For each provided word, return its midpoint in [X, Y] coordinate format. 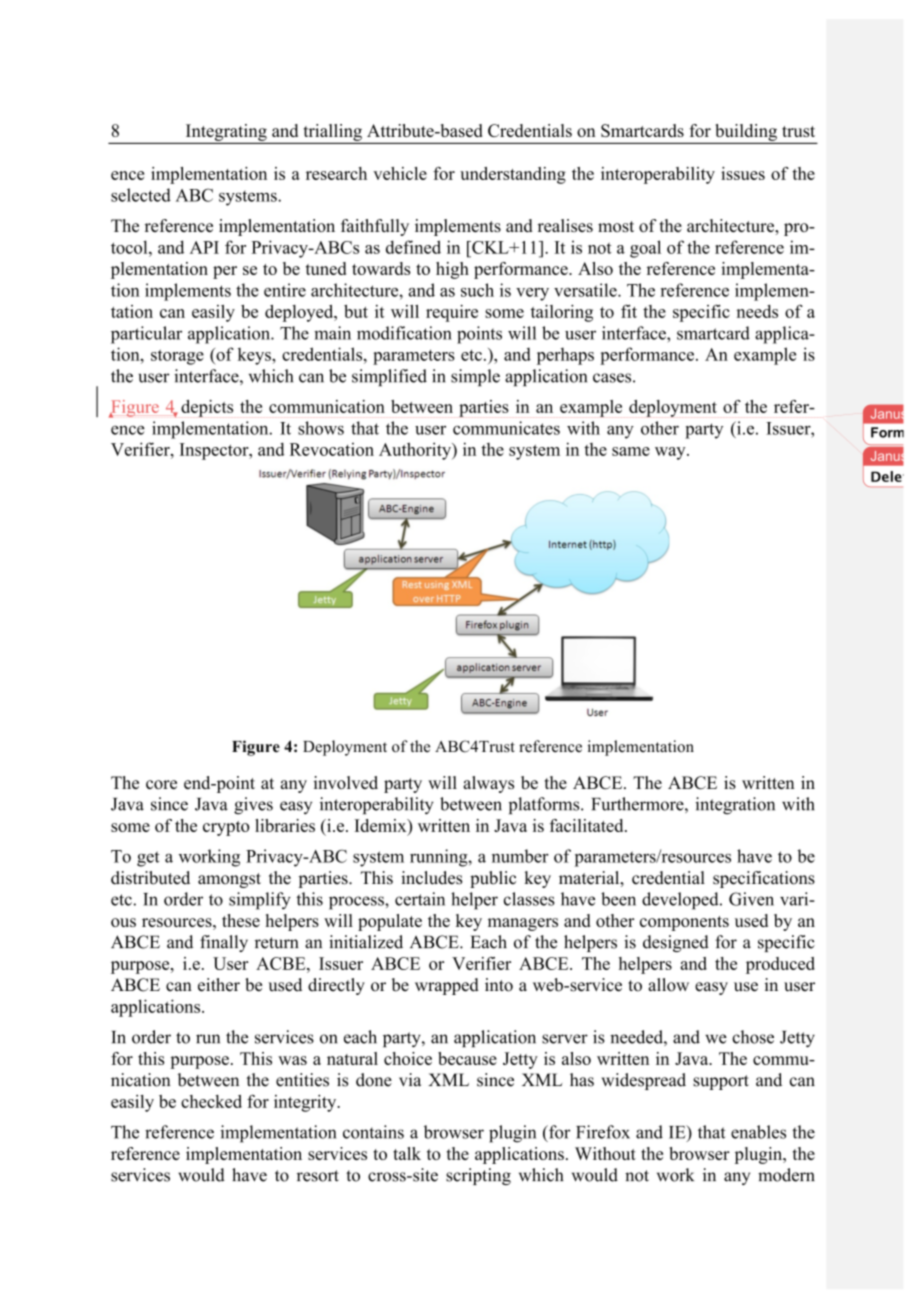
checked [211, 1101]
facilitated [588, 825]
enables [758, 1132]
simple [475, 377]
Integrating [226, 132]
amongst [229, 880]
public [493, 879]
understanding [513, 175]
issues [743, 173]
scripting [478, 1176]
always [488, 784]
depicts [207, 408]
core [161, 784]
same [631, 451]
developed [681, 901]
